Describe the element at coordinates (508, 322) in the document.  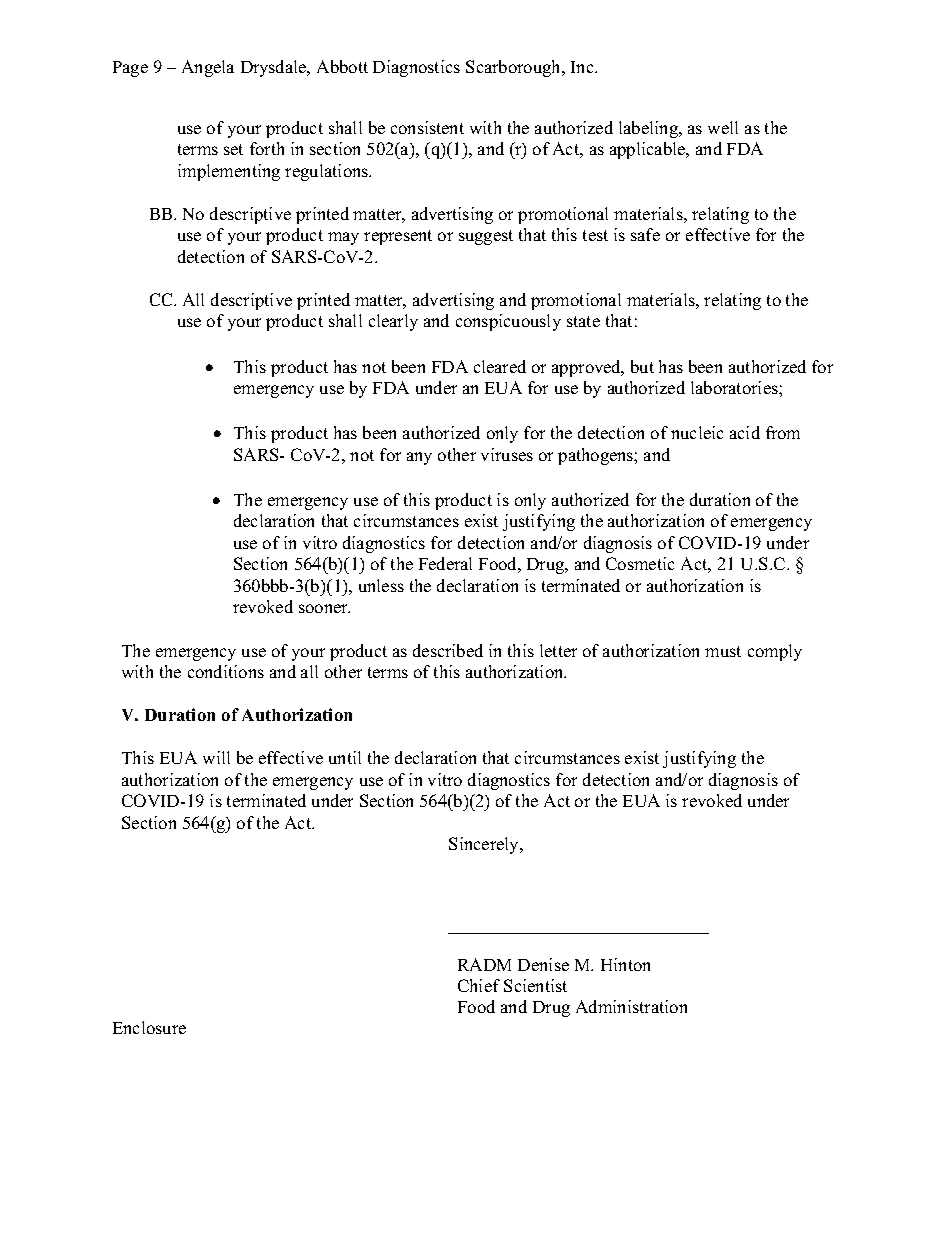
I see `conspicuously` at that location.
